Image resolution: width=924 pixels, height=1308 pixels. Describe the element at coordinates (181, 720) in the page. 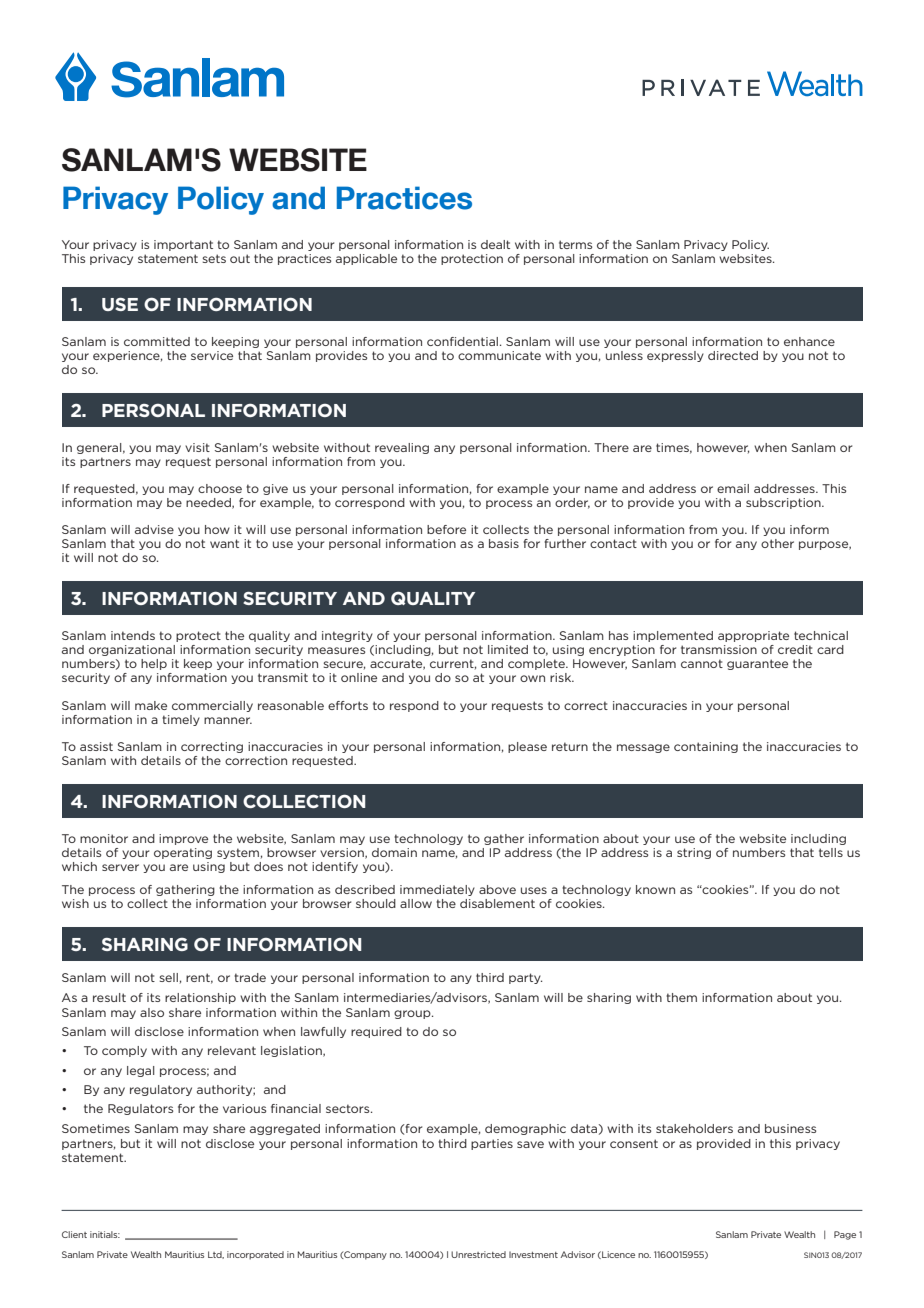

I see `timely` at that location.
